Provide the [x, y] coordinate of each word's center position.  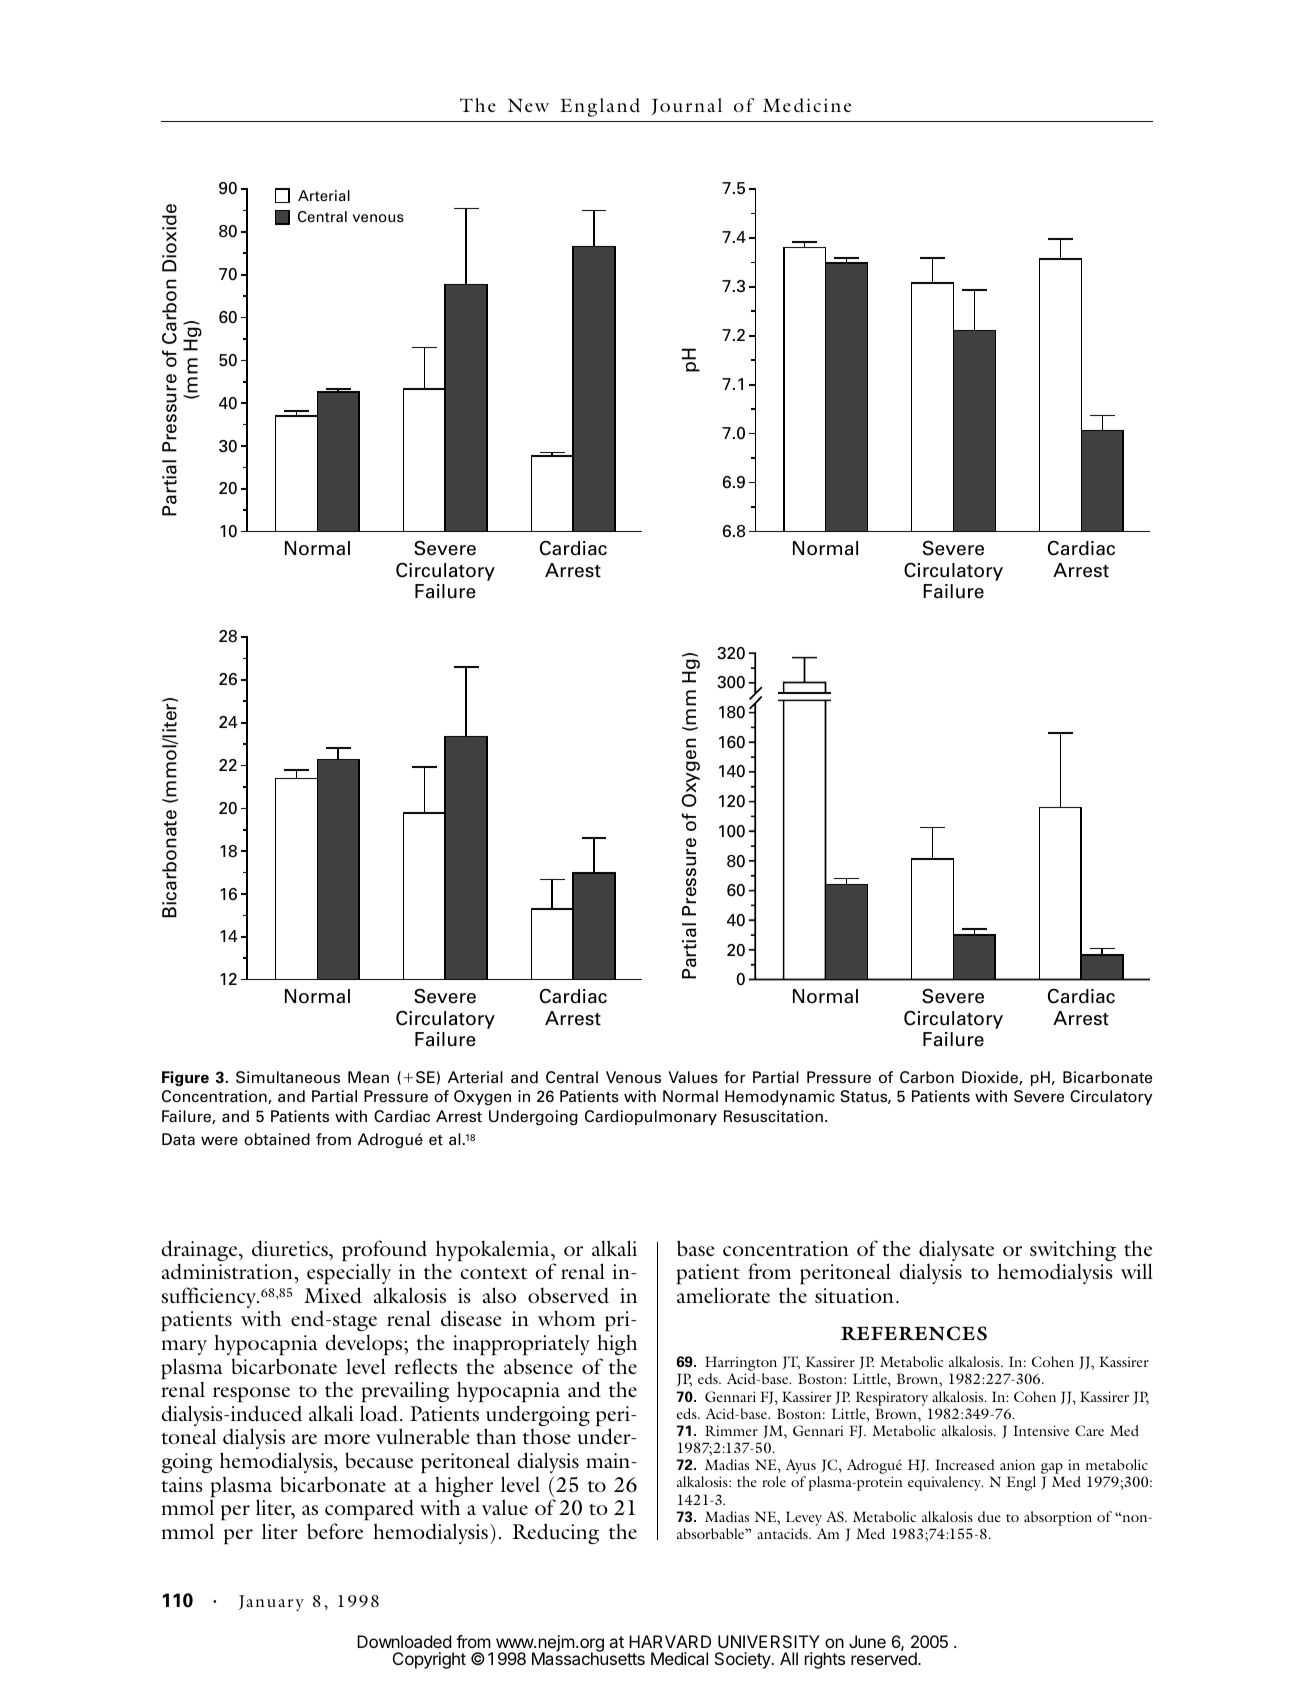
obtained [277, 1139]
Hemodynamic [780, 1097]
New [528, 105]
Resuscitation [773, 1116]
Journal [686, 106]
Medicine [807, 105]
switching [1073, 1252]
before [335, 1531]
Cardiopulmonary [651, 1117]
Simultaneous [288, 1077]
